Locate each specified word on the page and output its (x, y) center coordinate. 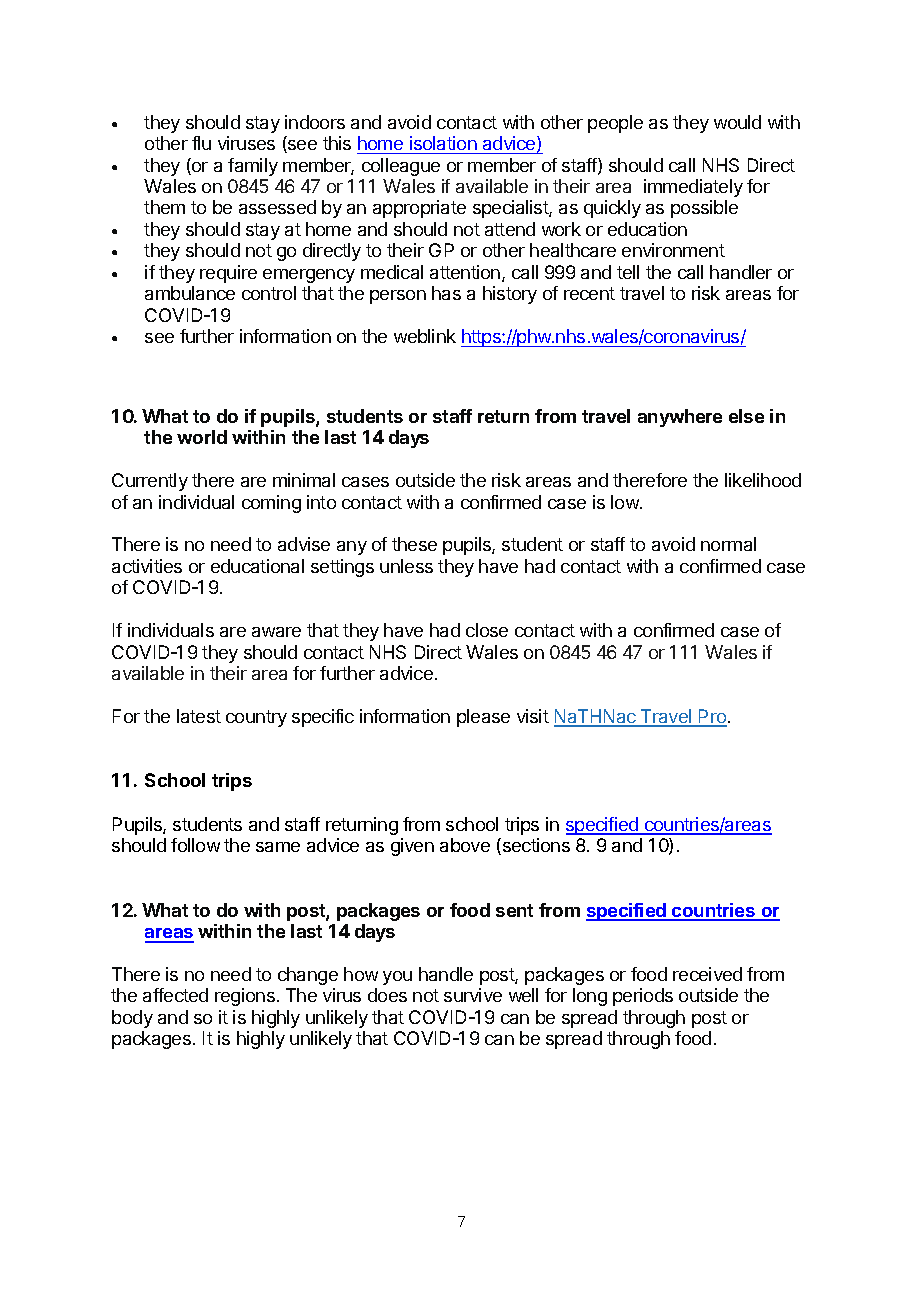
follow (195, 845)
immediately (693, 188)
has (446, 293)
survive (473, 995)
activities (147, 566)
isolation (443, 143)
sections (535, 846)
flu (201, 143)
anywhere (680, 418)
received (707, 974)
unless (406, 566)
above (465, 845)
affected (175, 995)
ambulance (190, 293)
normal (728, 544)
